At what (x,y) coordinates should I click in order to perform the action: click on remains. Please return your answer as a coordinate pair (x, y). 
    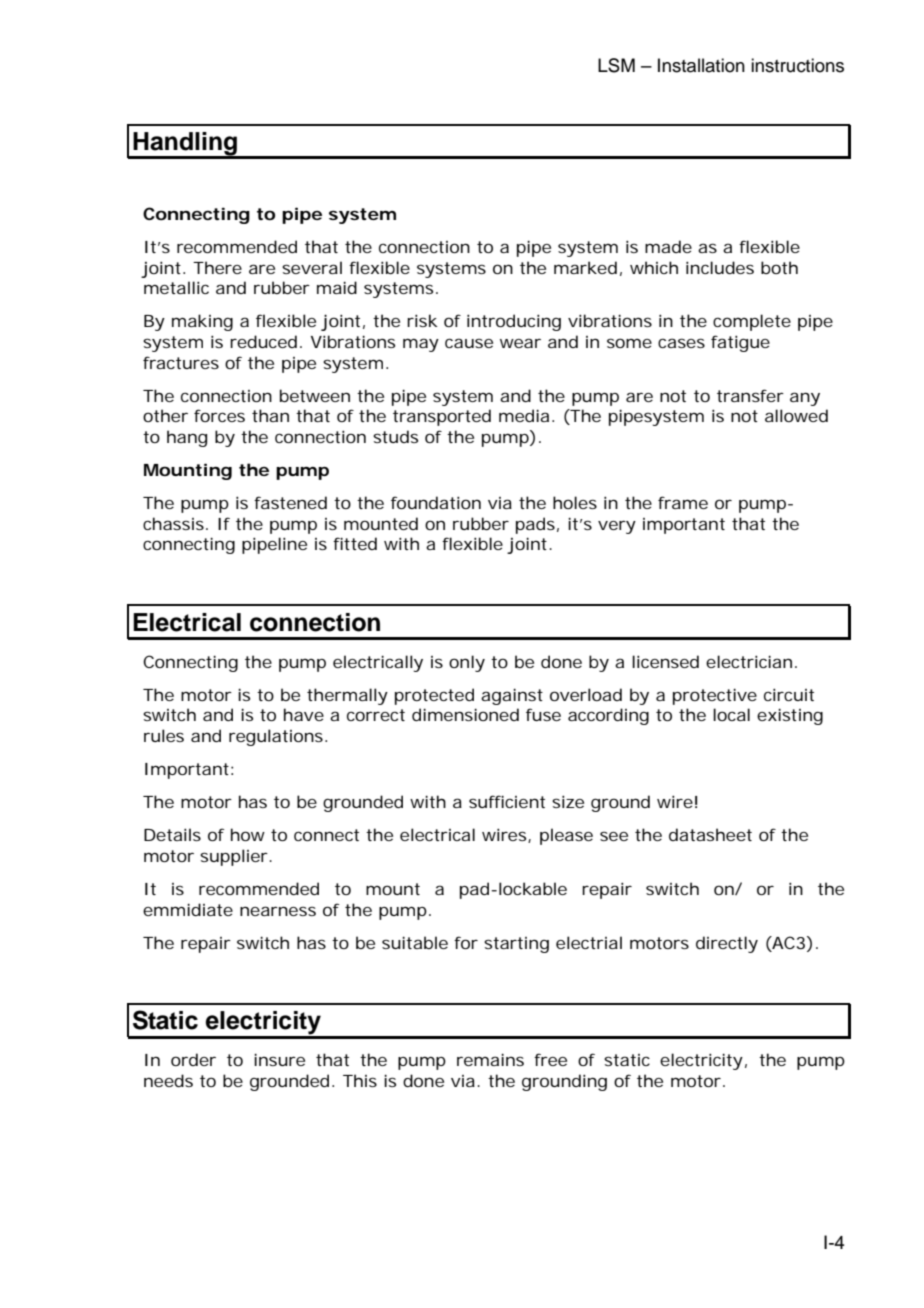
    Looking at the image, I should click on (490, 1059).
